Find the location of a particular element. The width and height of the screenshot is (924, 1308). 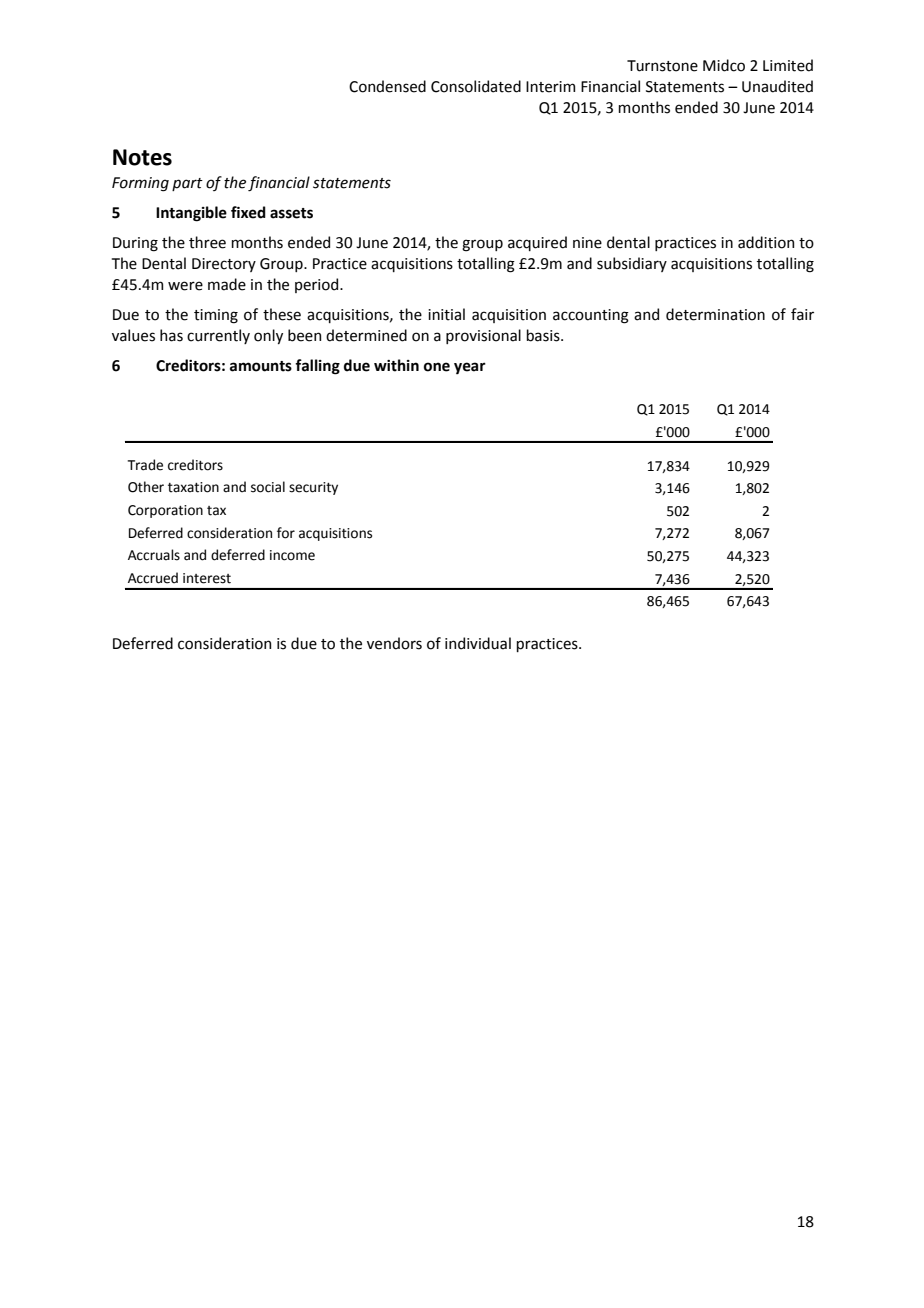

individual is located at coordinates (478, 643).
